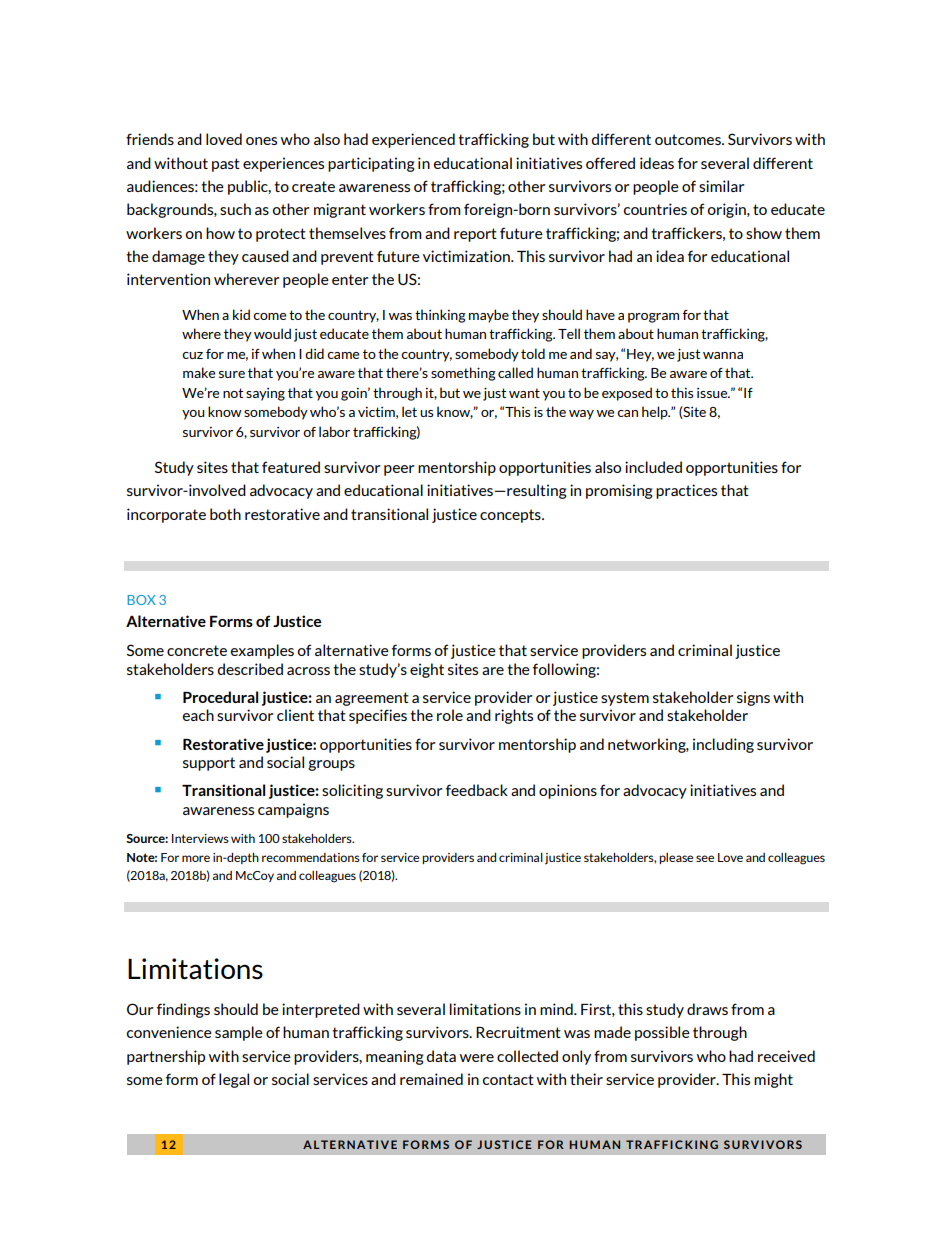 The image size is (952, 1233). Describe the element at coordinates (232, 374) in the screenshot. I see `sure` at that location.
